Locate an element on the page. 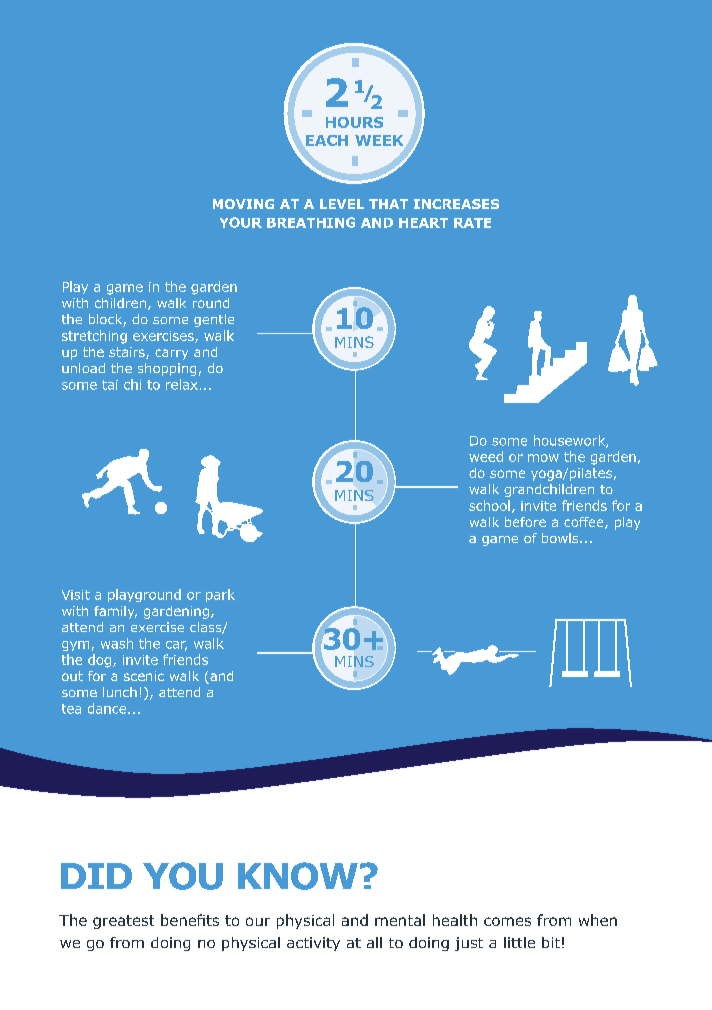  scenic is located at coordinates (144, 676).
